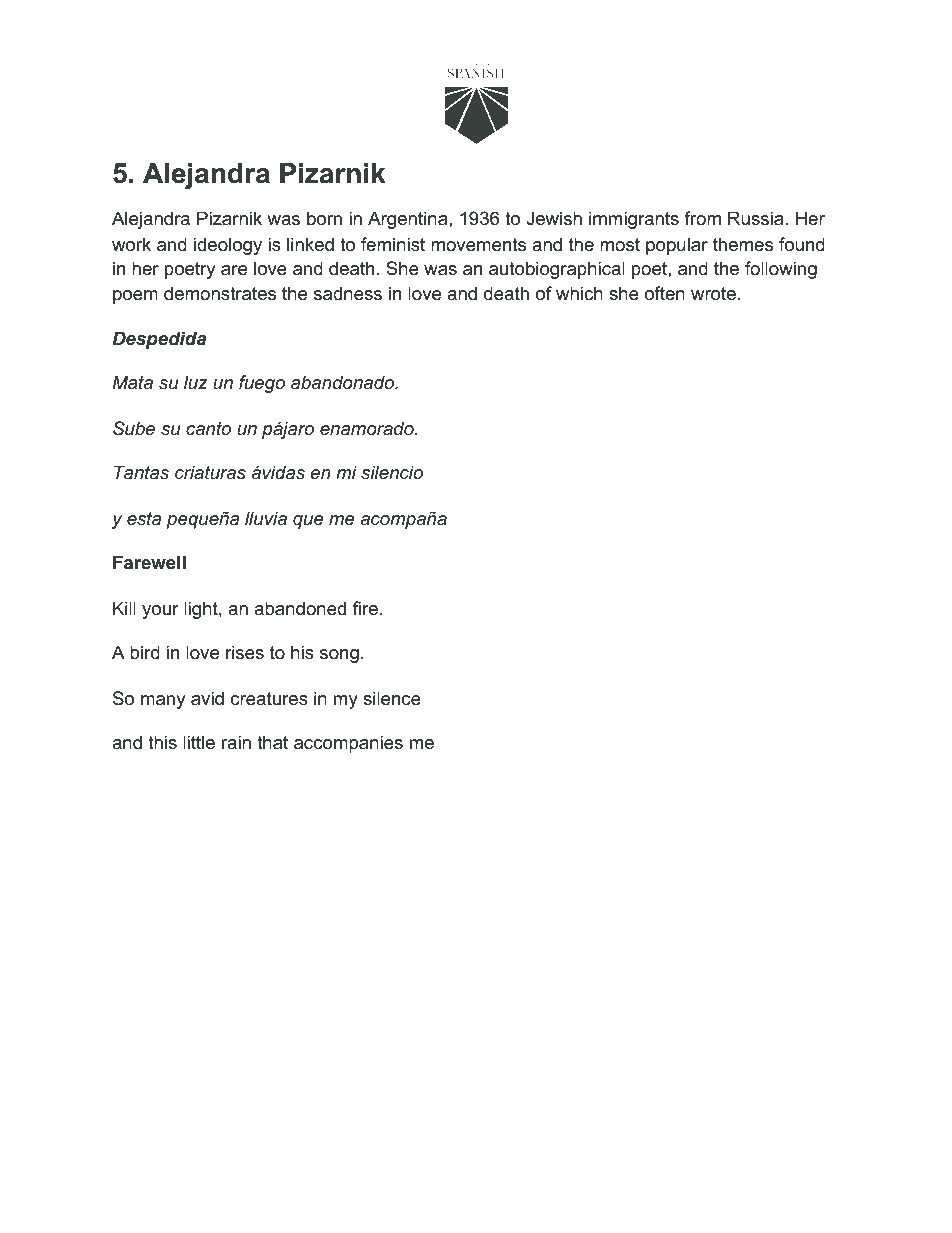  Describe the element at coordinates (713, 294) in the image. I see `wrote` at that location.
